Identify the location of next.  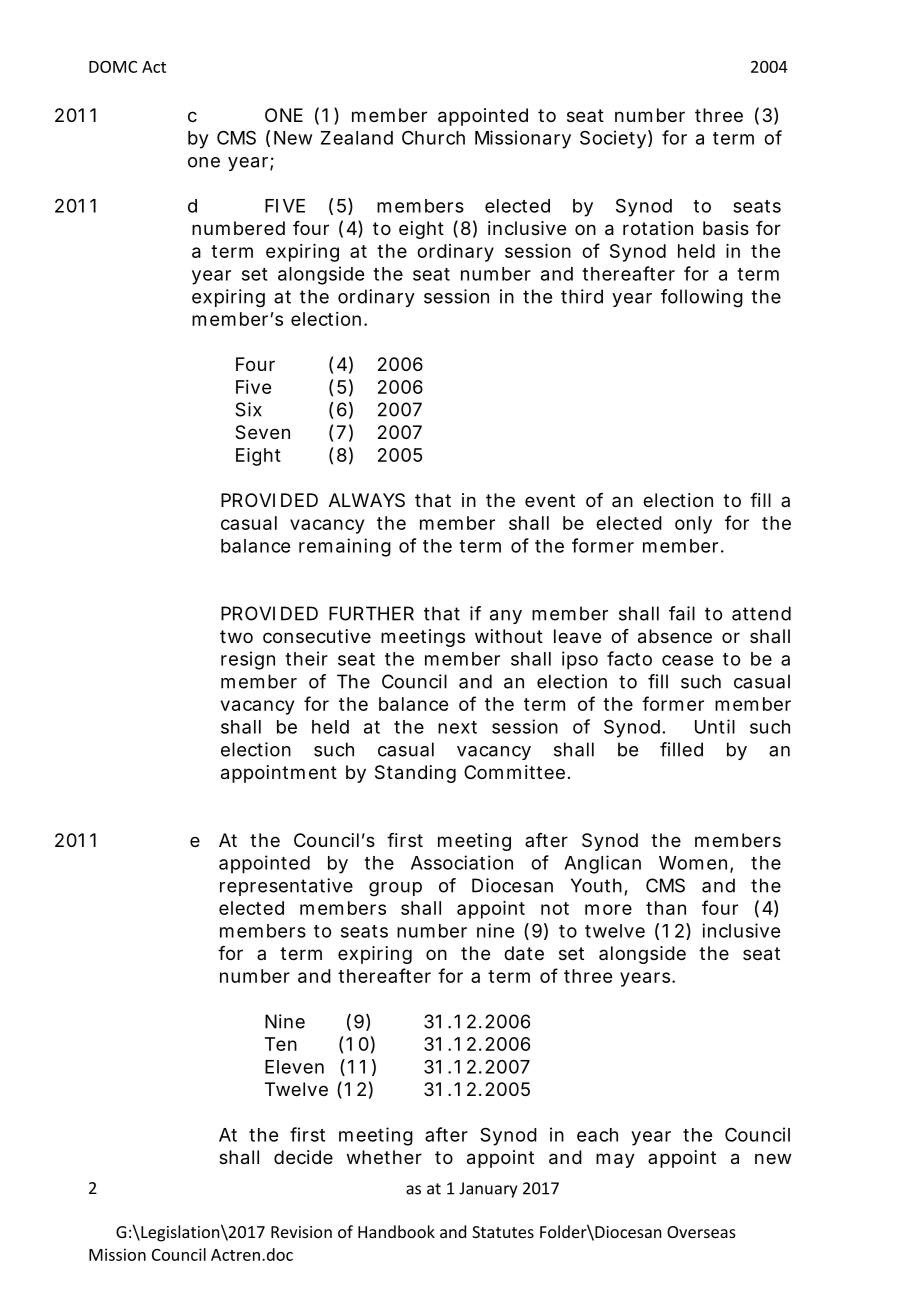
(457, 727).
